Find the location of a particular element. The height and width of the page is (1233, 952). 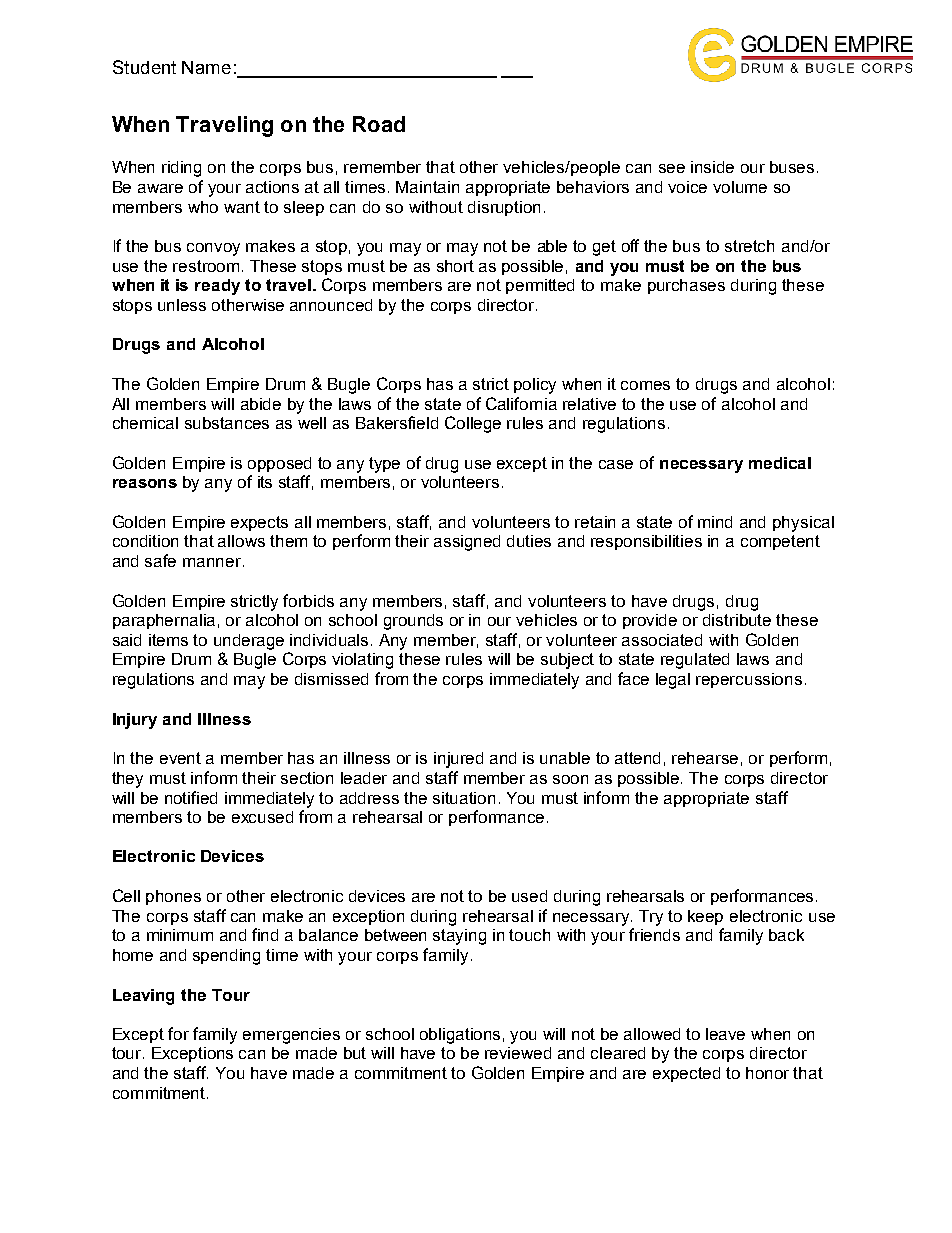

emergencies is located at coordinates (291, 1036).
